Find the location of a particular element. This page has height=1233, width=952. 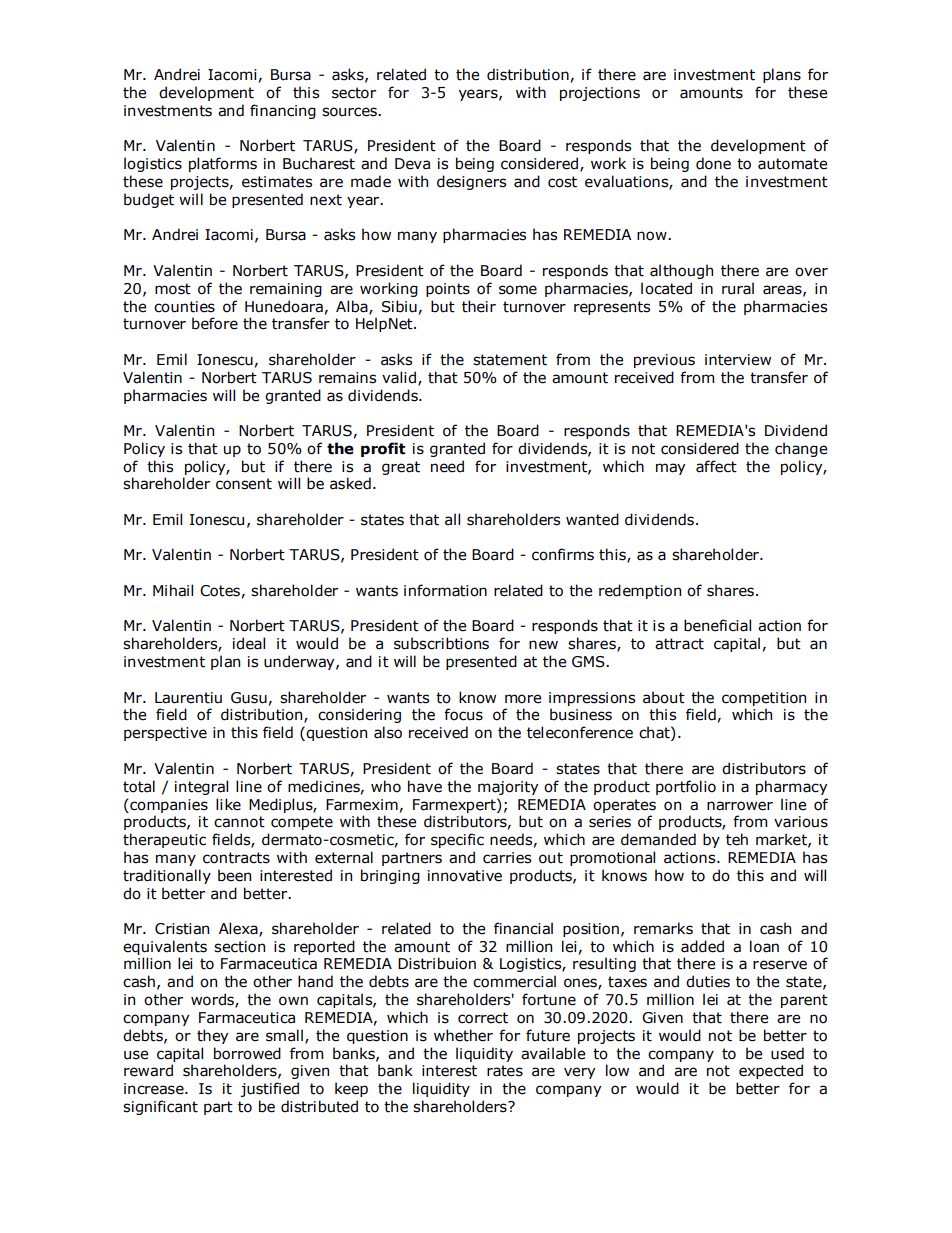

cannot is located at coordinates (239, 822).
